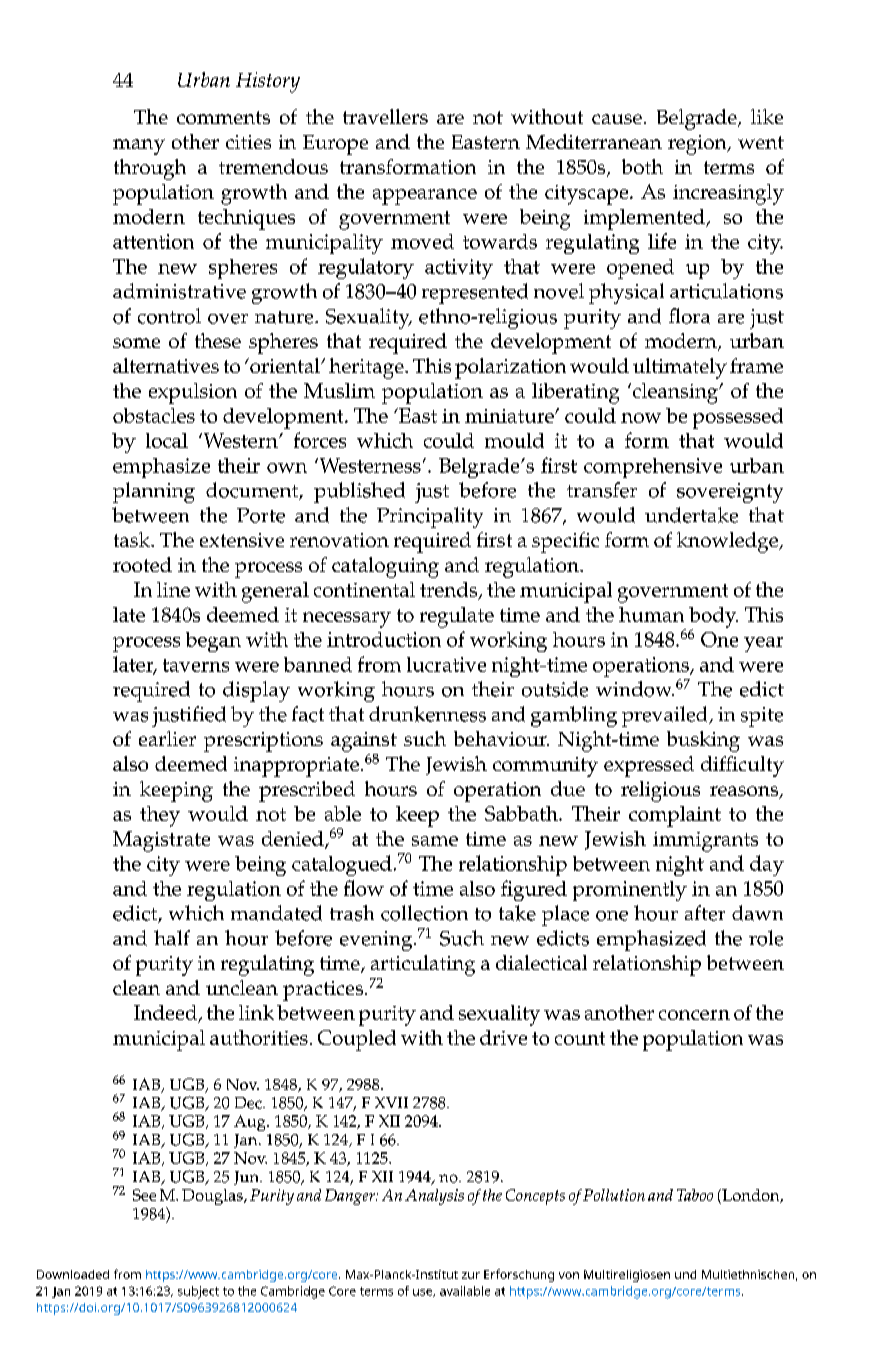  What do you see at coordinates (695, 1195) in the screenshot?
I see `Taboo` at bounding box center [695, 1195].
